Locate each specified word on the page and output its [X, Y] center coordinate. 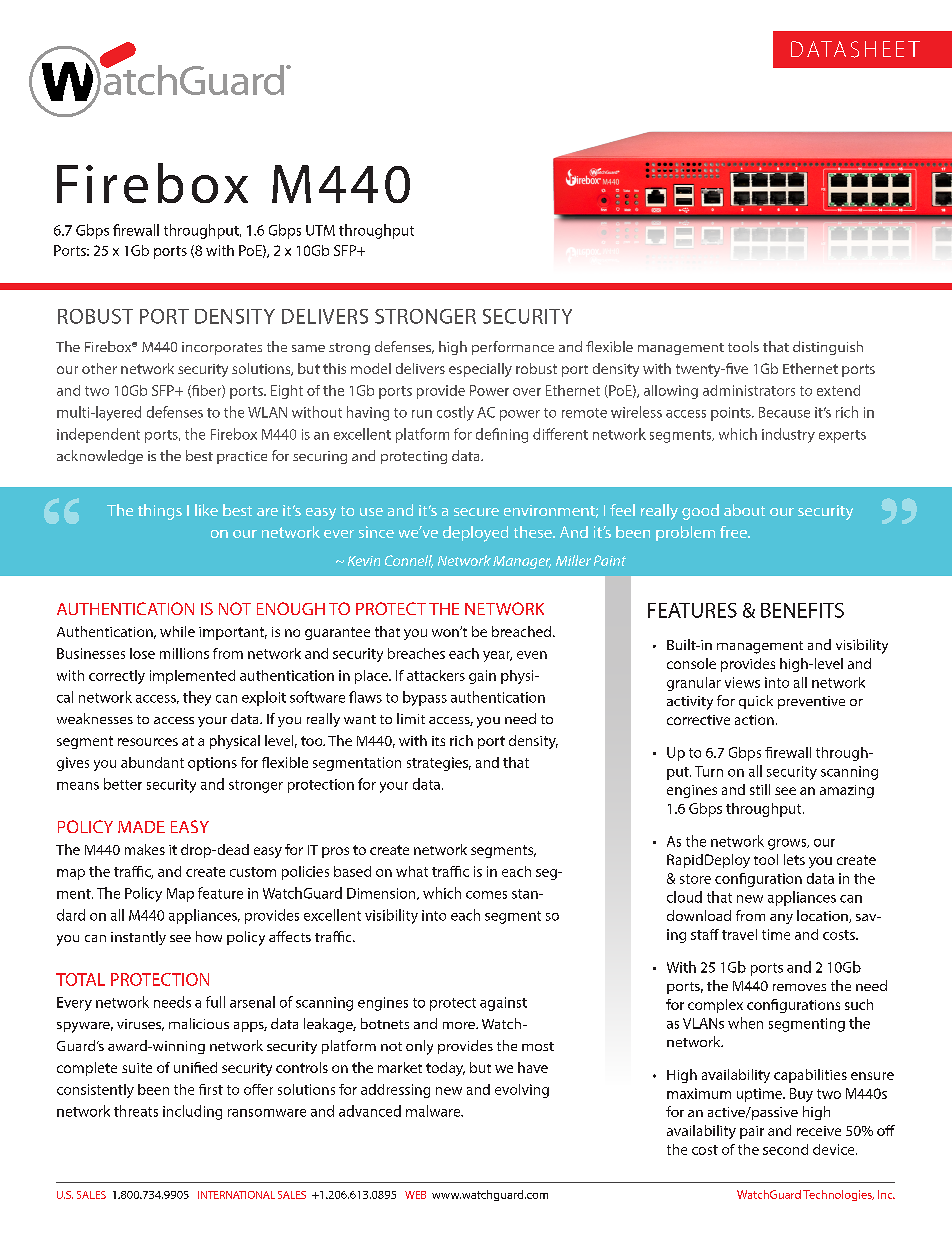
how [209, 936]
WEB [415, 1195]
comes [486, 895]
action [754, 720]
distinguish [828, 348]
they [197, 698]
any [781, 919]
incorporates [222, 348]
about [744, 510]
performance [513, 348]
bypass [425, 698]
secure [476, 512]
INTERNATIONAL [236, 1195]
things [160, 512]
